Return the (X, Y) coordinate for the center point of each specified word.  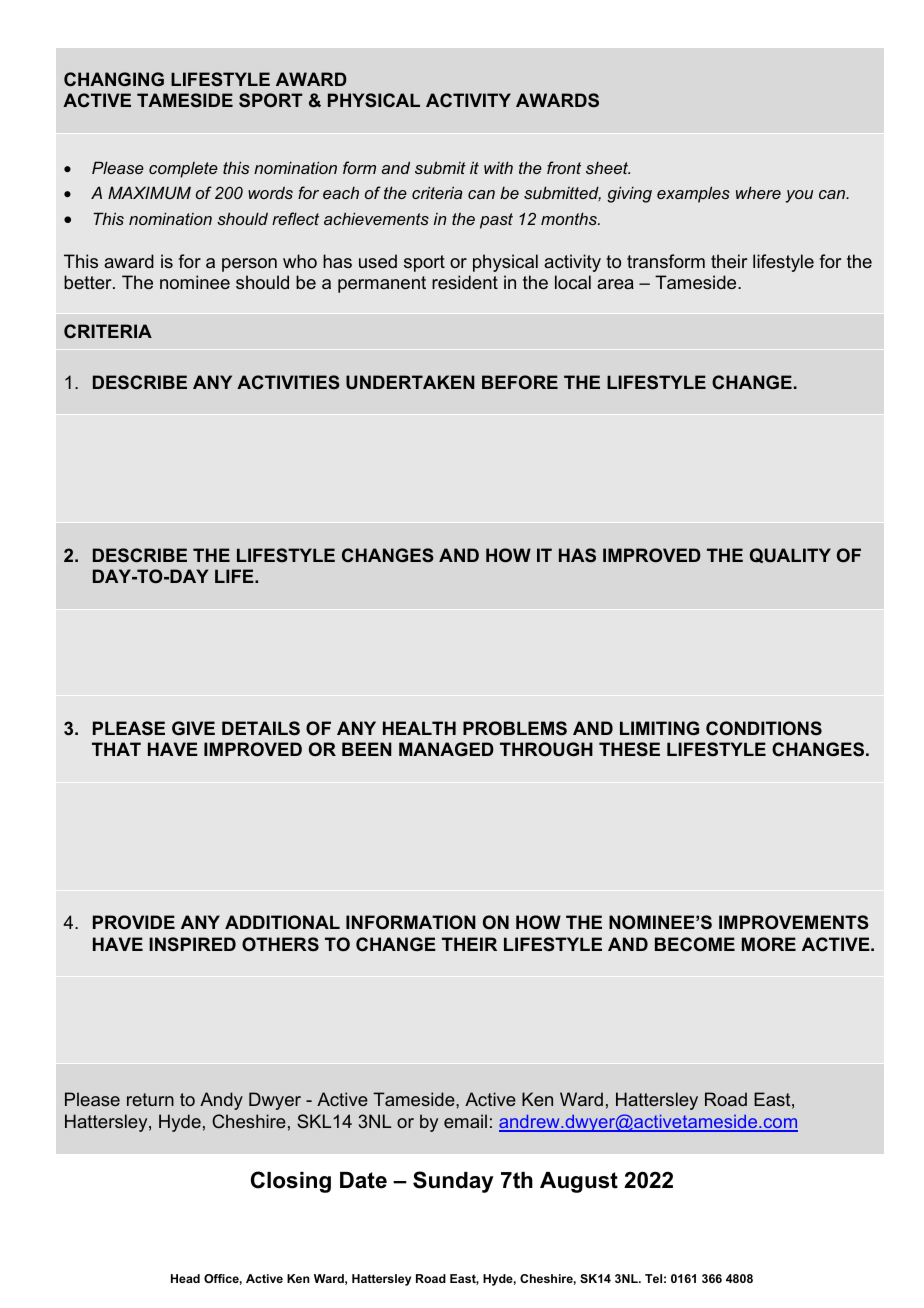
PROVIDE (134, 922)
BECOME (695, 944)
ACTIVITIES (288, 382)
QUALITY (790, 555)
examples (693, 194)
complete (183, 170)
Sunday (453, 1182)
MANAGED (446, 749)
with (498, 167)
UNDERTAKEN (410, 382)
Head (185, 1278)
